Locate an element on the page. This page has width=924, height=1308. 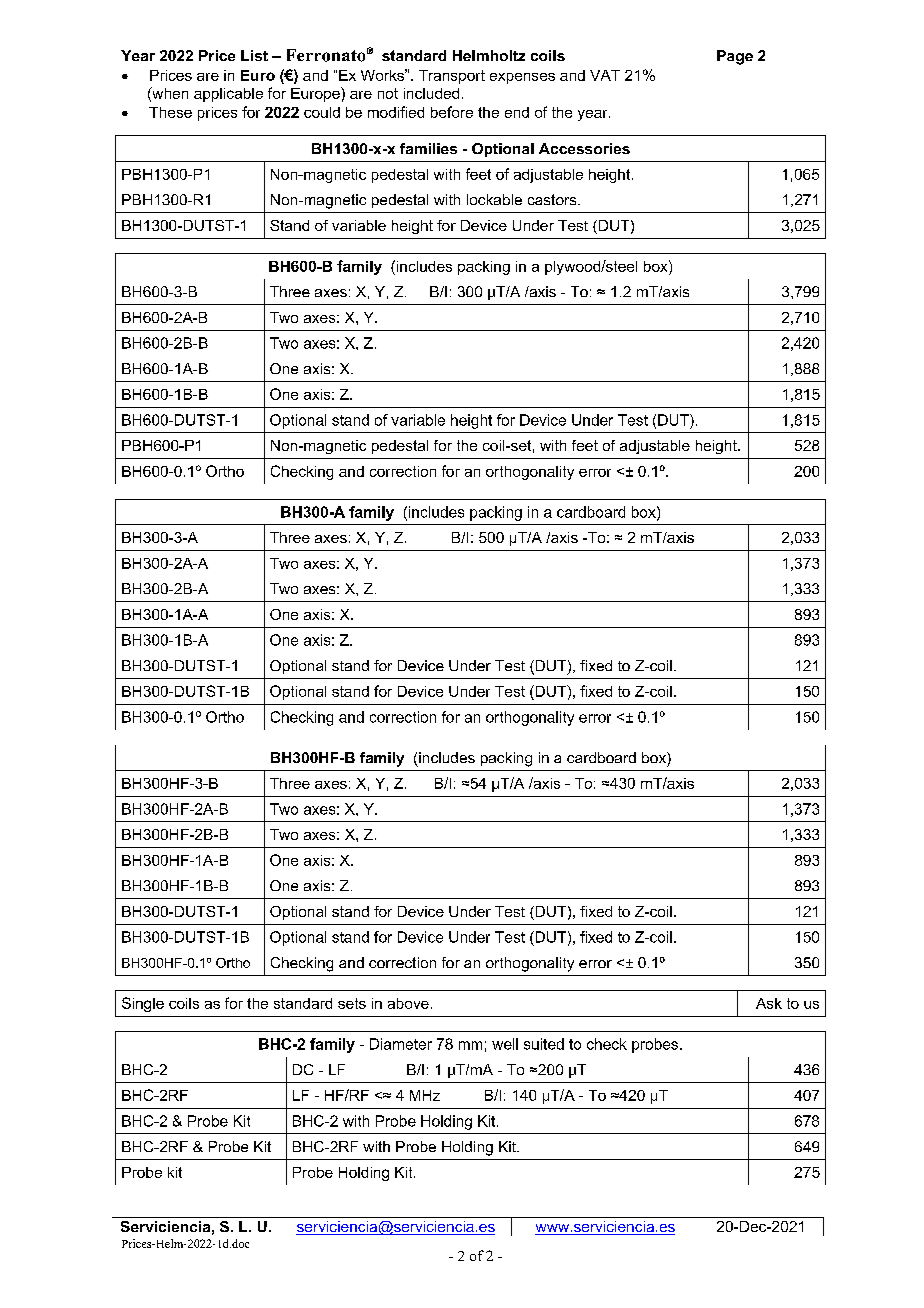
families is located at coordinates (428, 148).
